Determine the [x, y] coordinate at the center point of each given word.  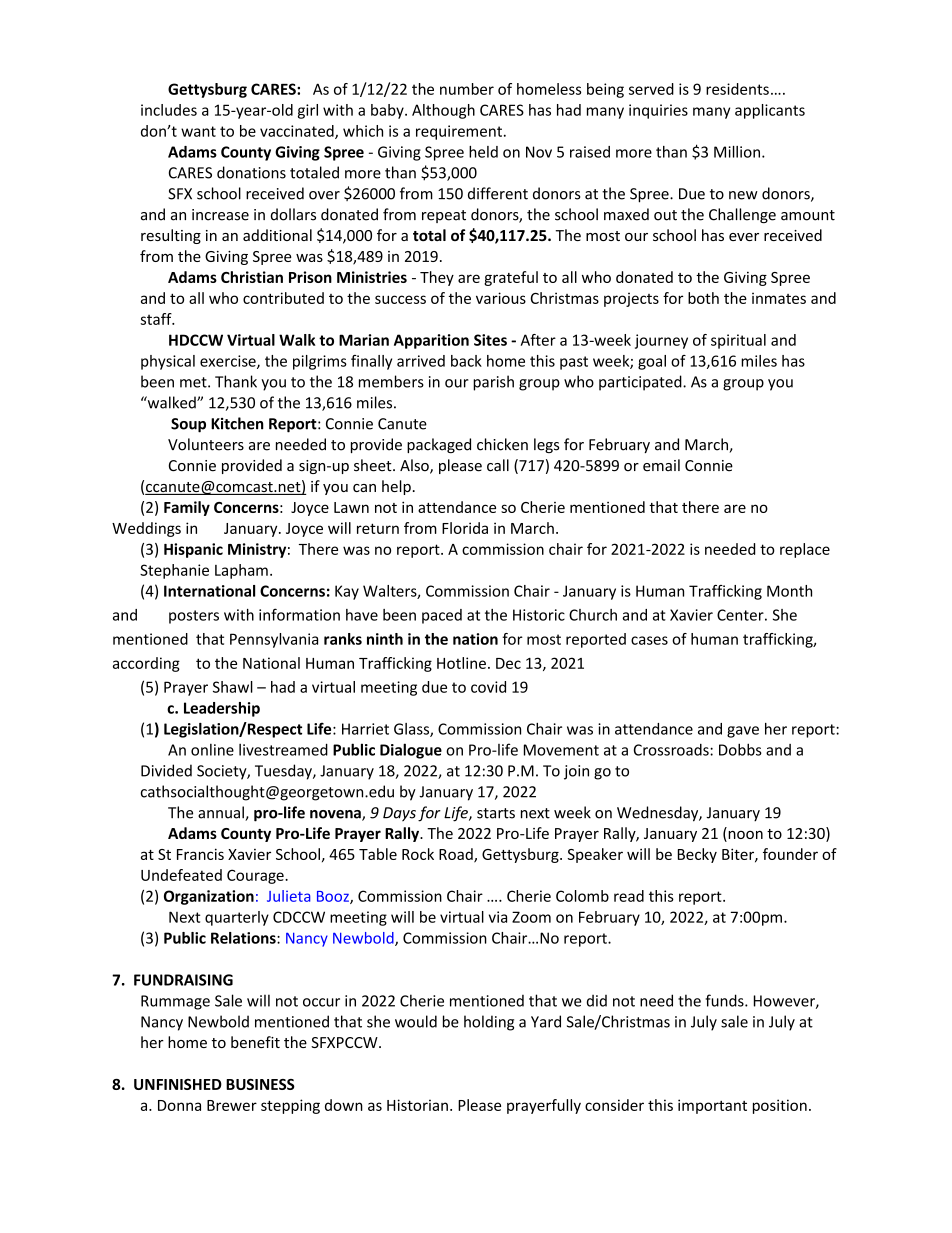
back [466, 361]
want [198, 131]
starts [496, 813]
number [467, 89]
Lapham [241, 571]
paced [442, 616]
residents [737, 89]
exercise [229, 362]
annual [222, 813]
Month [789, 591]
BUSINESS [260, 1084]
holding [489, 1023]
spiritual [738, 341]
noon [744, 836]
